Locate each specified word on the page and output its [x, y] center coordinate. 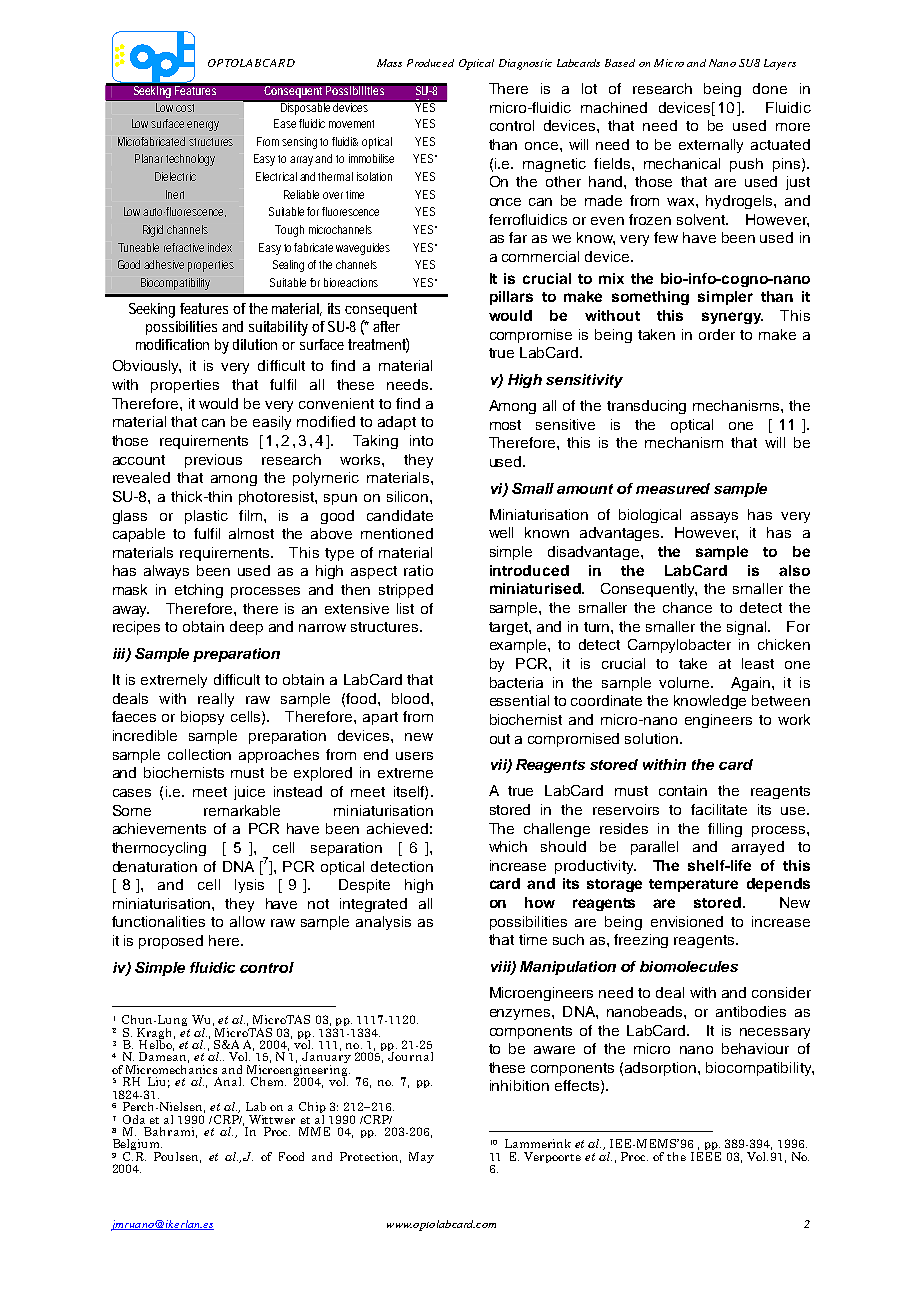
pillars [511, 298]
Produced [430, 63]
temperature [693, 885]
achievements [159, 828]
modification [172, 344]
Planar [151, 158]
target [509, 628]
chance [687, 607]
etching [199, 591]
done [770, 88]
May [421, 1157]
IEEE [706, 1155]
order [717, 334]
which [508, 846]
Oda [134, 1119]
